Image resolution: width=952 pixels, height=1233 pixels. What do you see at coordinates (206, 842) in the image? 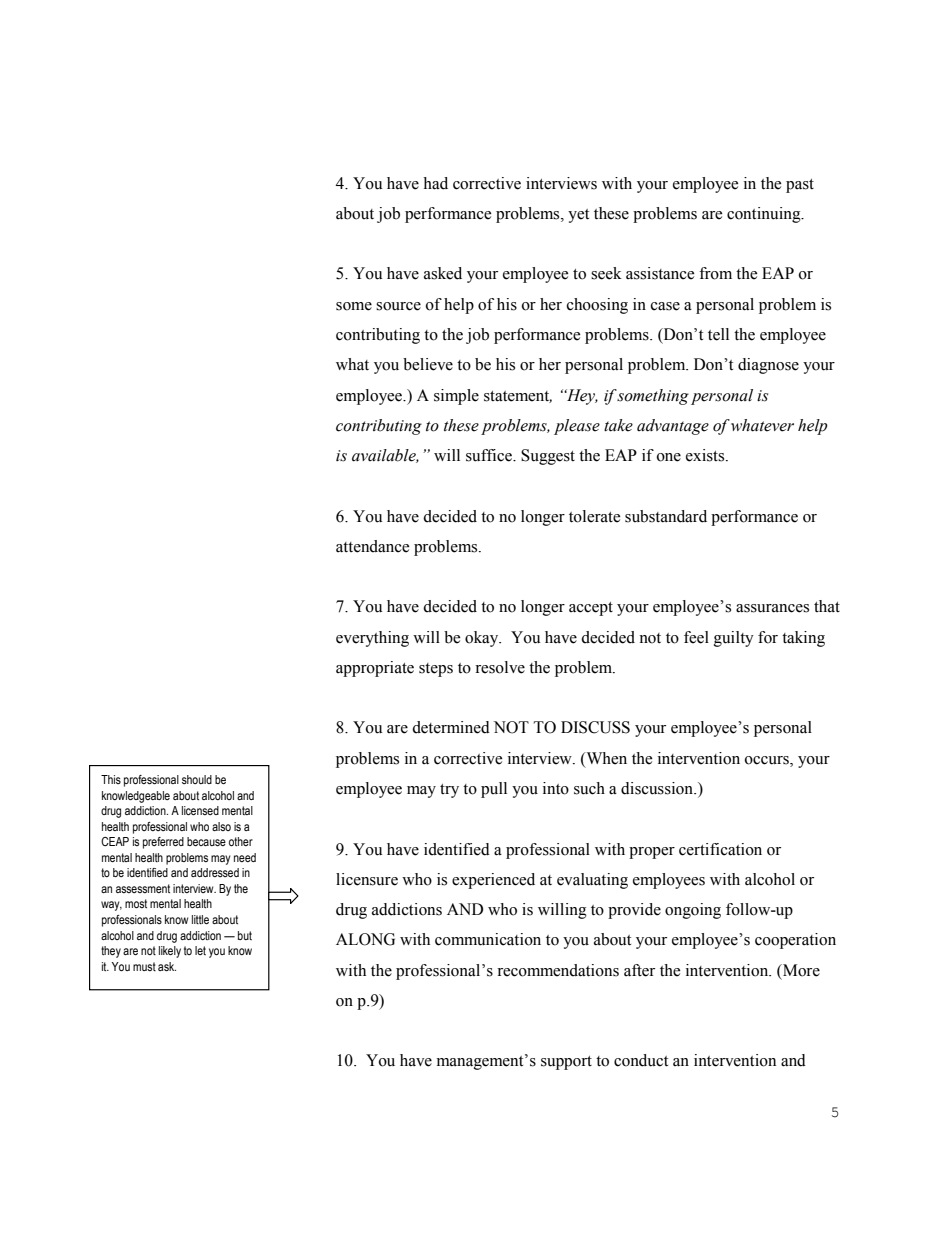
I see `because` at bounding box center [206, 842].
